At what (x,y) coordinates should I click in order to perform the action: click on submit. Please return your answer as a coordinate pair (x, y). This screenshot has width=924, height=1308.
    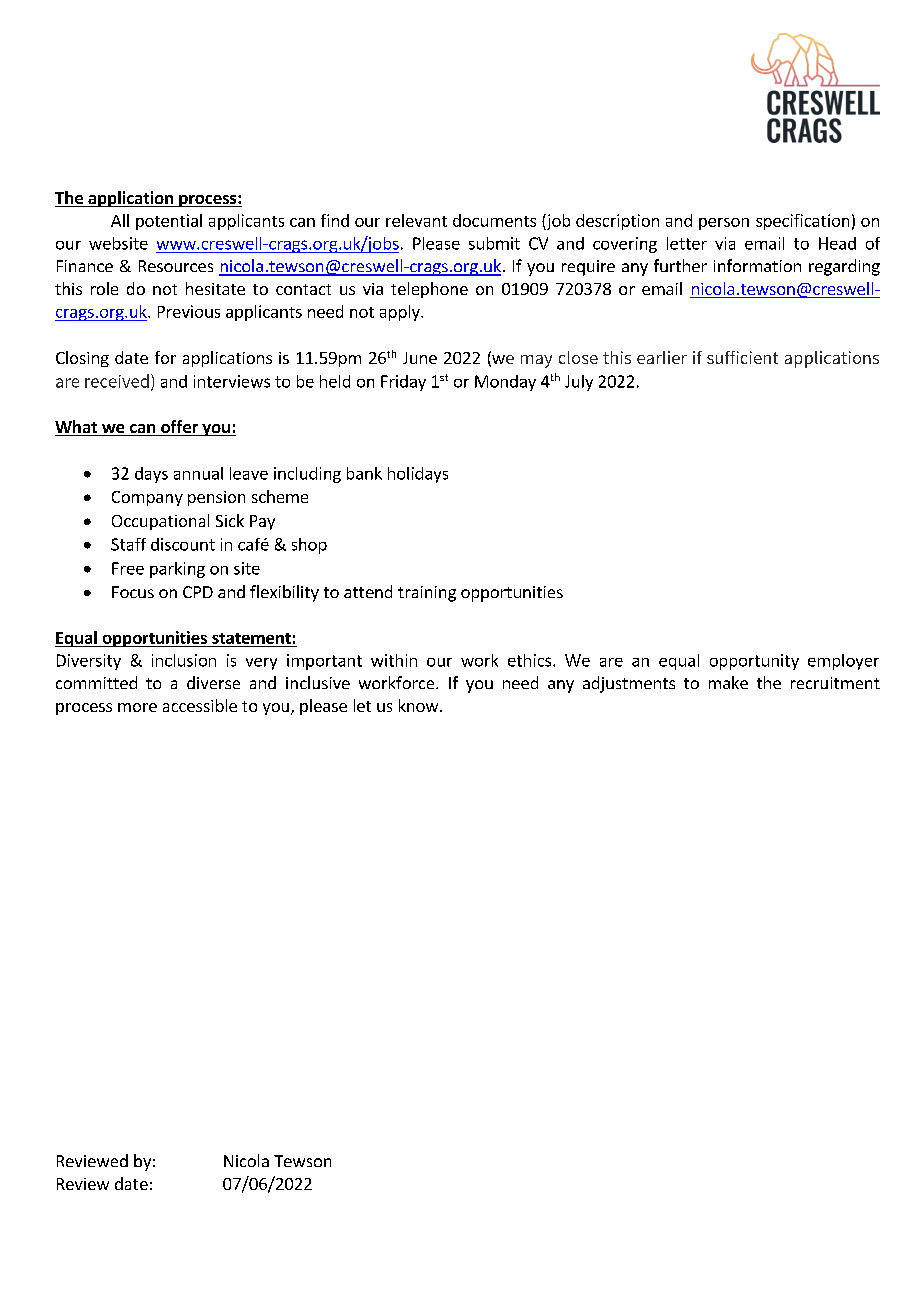
    Looking at the image, I should click on (494, 243).
